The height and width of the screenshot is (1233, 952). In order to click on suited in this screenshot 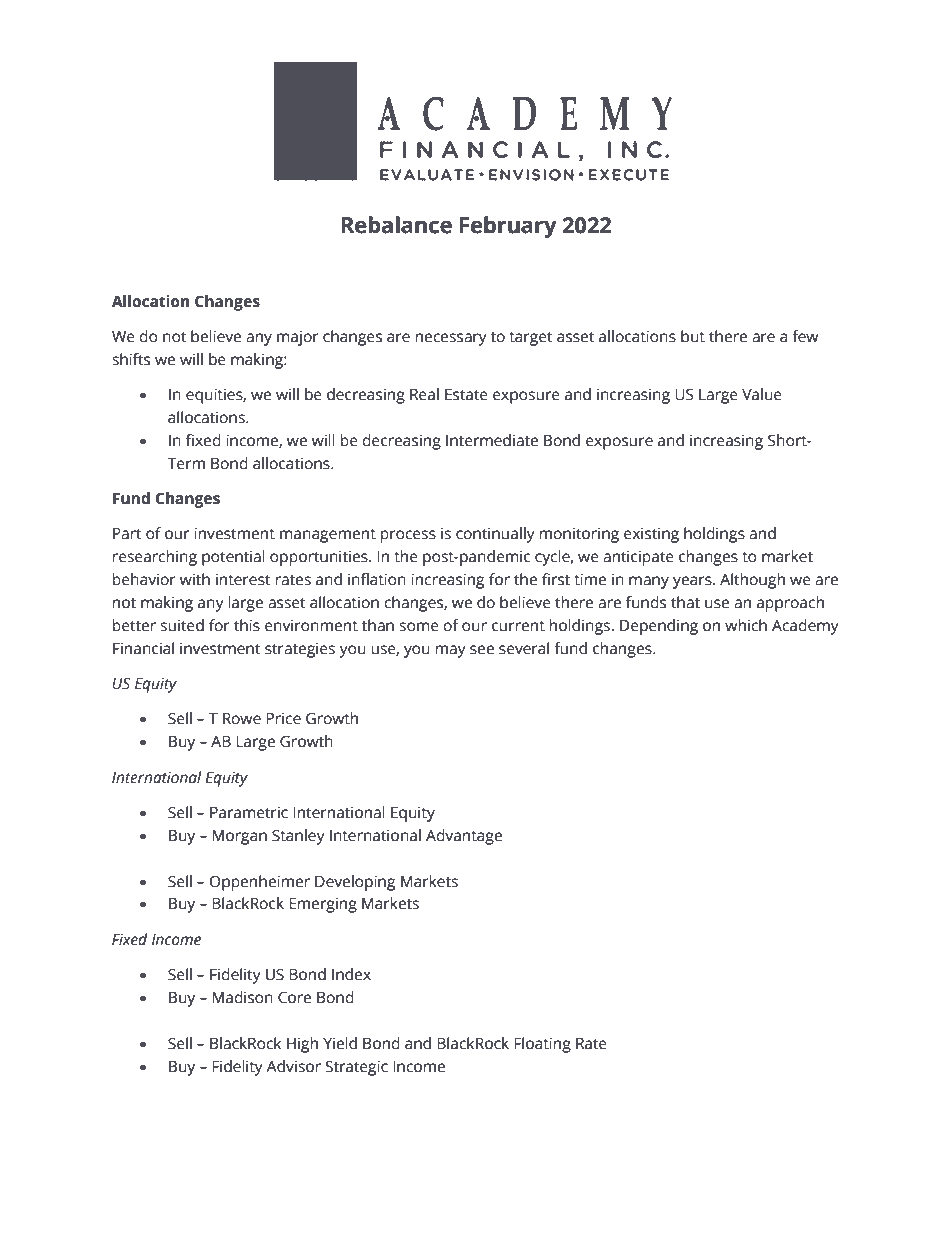, I will do `click(182, 625)`.
